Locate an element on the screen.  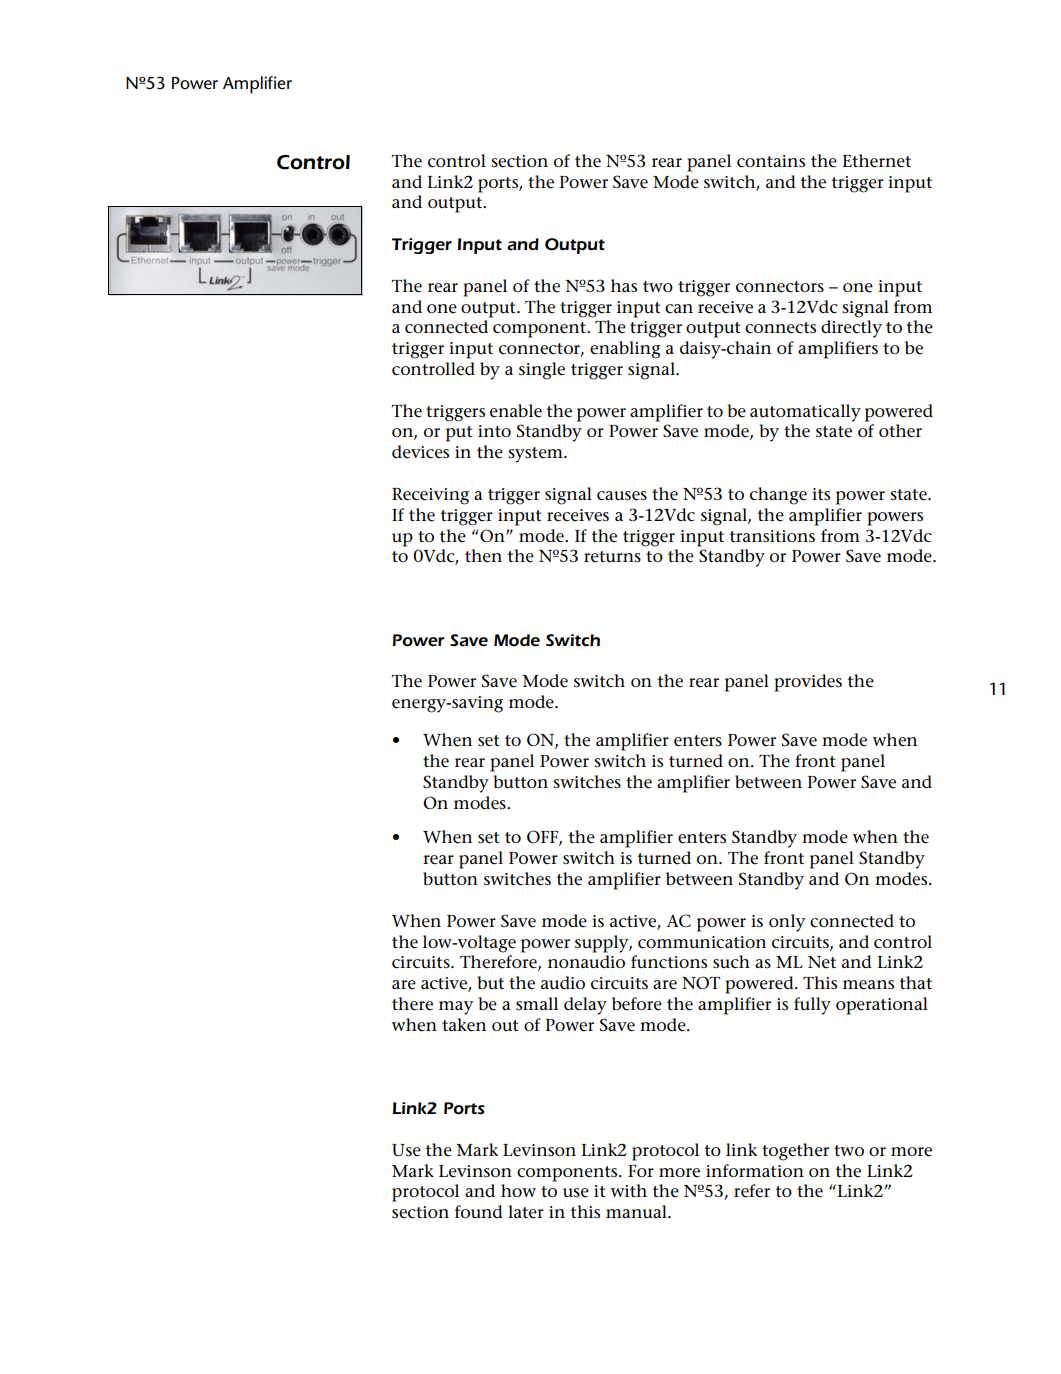
causes is located at coordinates (622, 496).
